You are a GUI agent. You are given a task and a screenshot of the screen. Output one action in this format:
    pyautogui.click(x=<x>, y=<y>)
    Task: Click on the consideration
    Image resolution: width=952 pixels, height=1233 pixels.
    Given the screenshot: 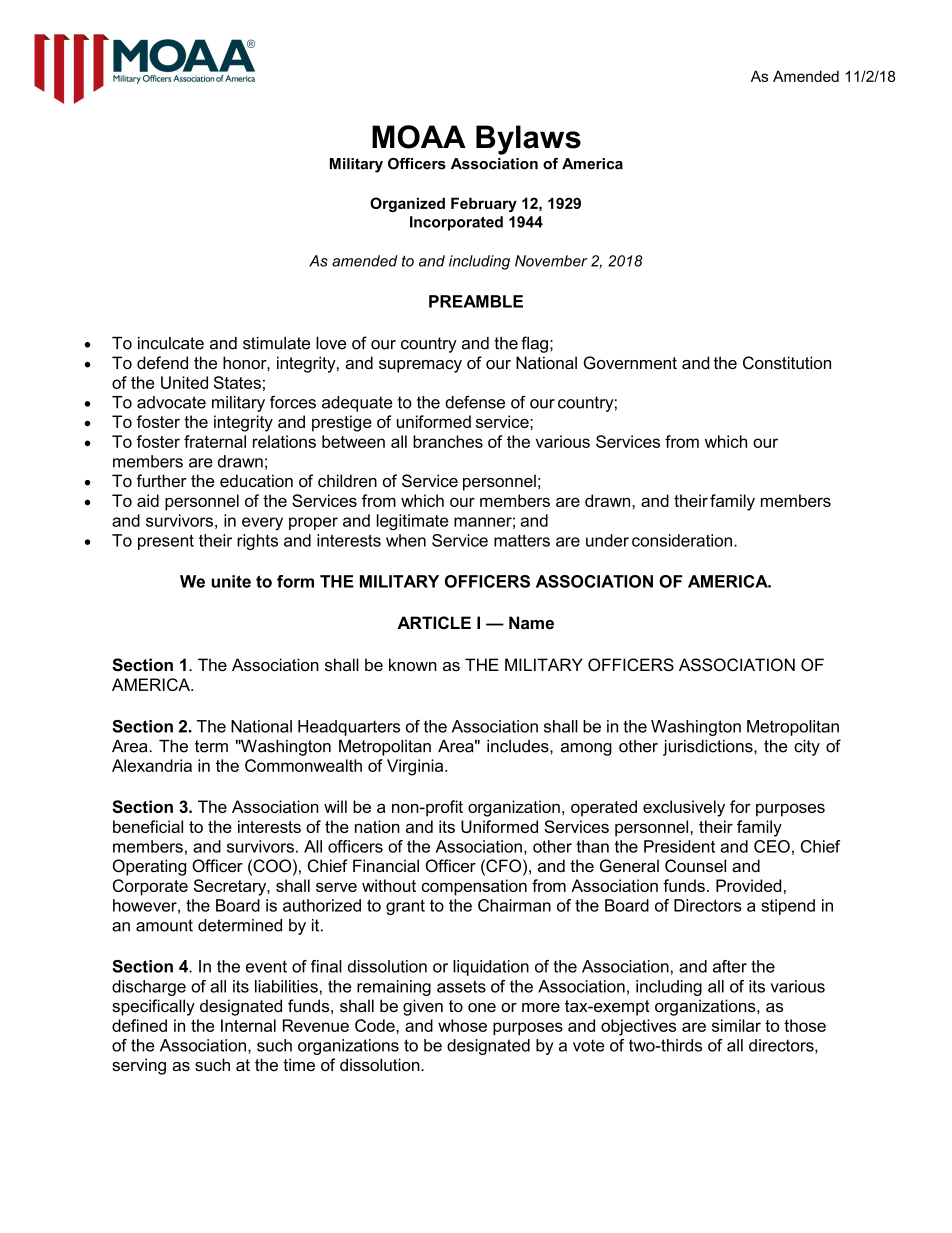 What is the action you would take?
    pyautogui.click(x=683, y=540)
